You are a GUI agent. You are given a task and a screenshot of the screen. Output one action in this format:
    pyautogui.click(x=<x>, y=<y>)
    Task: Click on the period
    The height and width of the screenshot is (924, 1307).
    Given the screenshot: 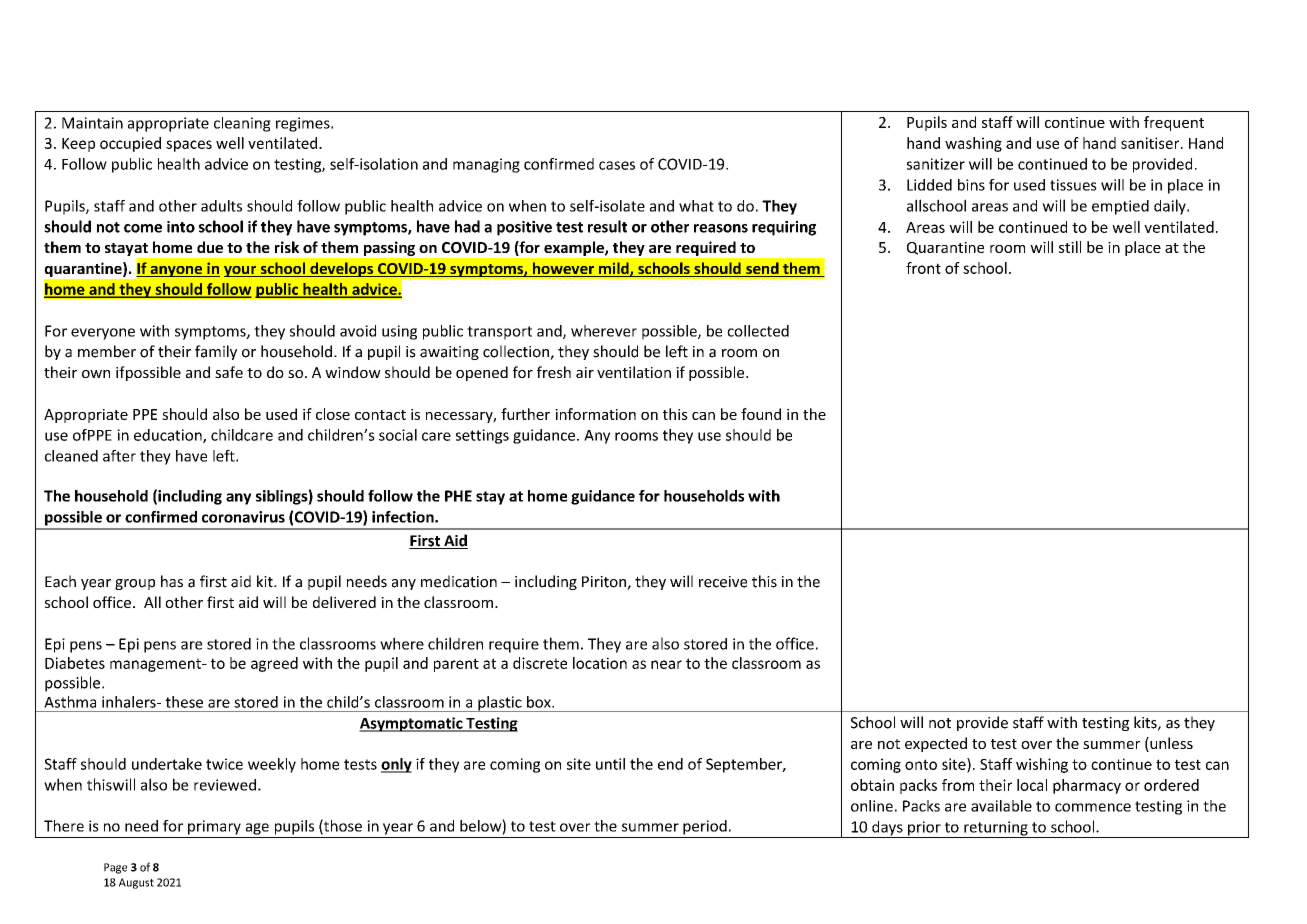 What is the action you would take?
    pyautogui.click(x=705, y=827)
